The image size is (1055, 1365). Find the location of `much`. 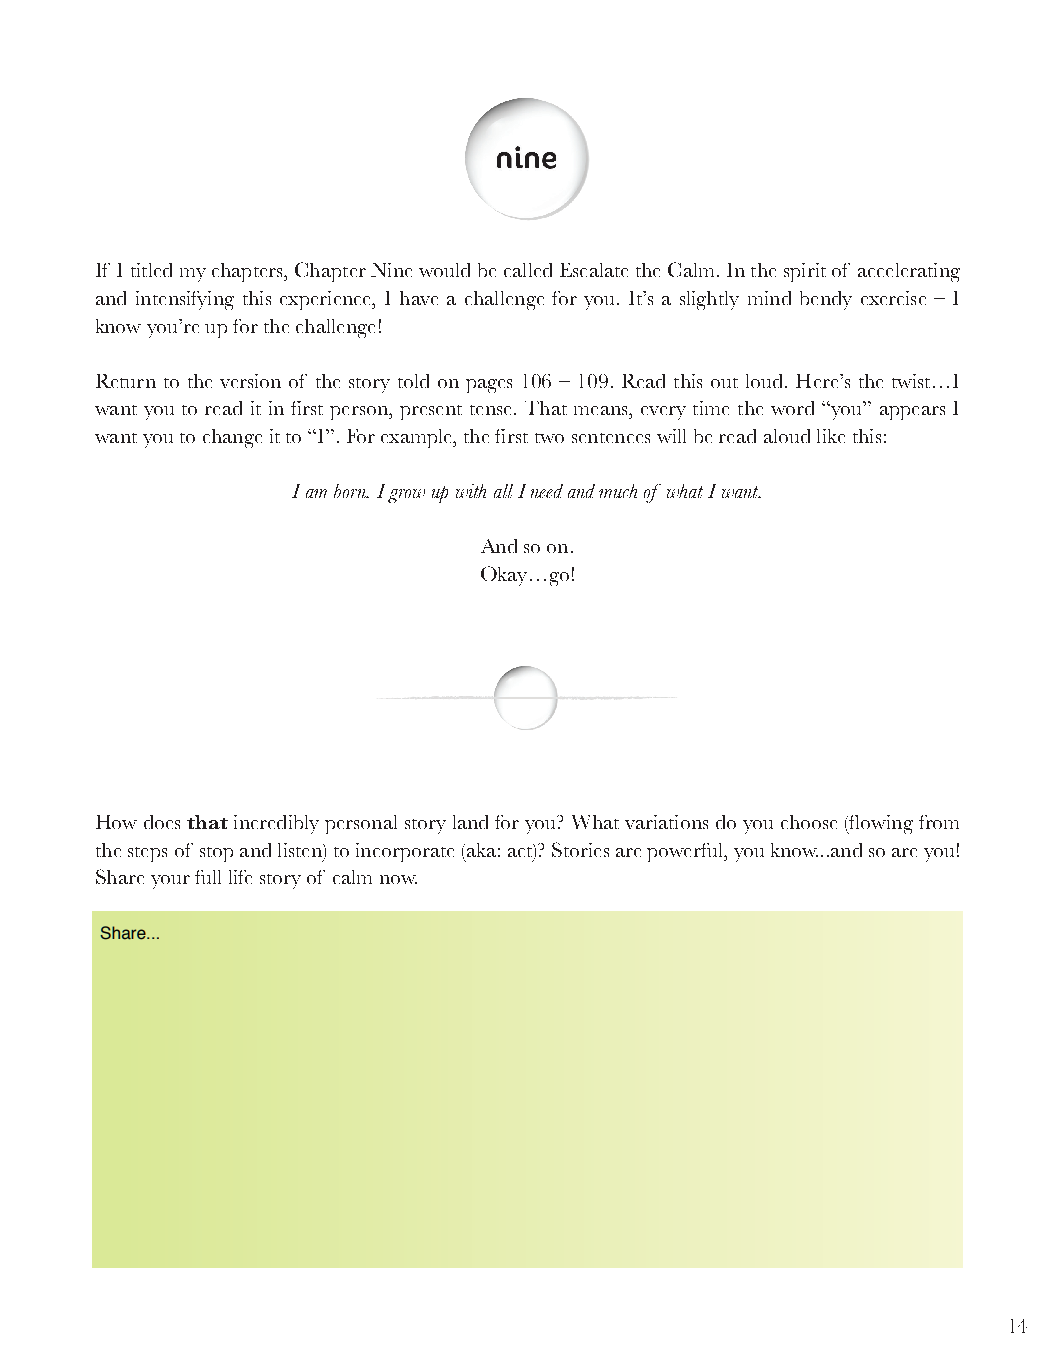

much is located at coordinates (618, 491).
